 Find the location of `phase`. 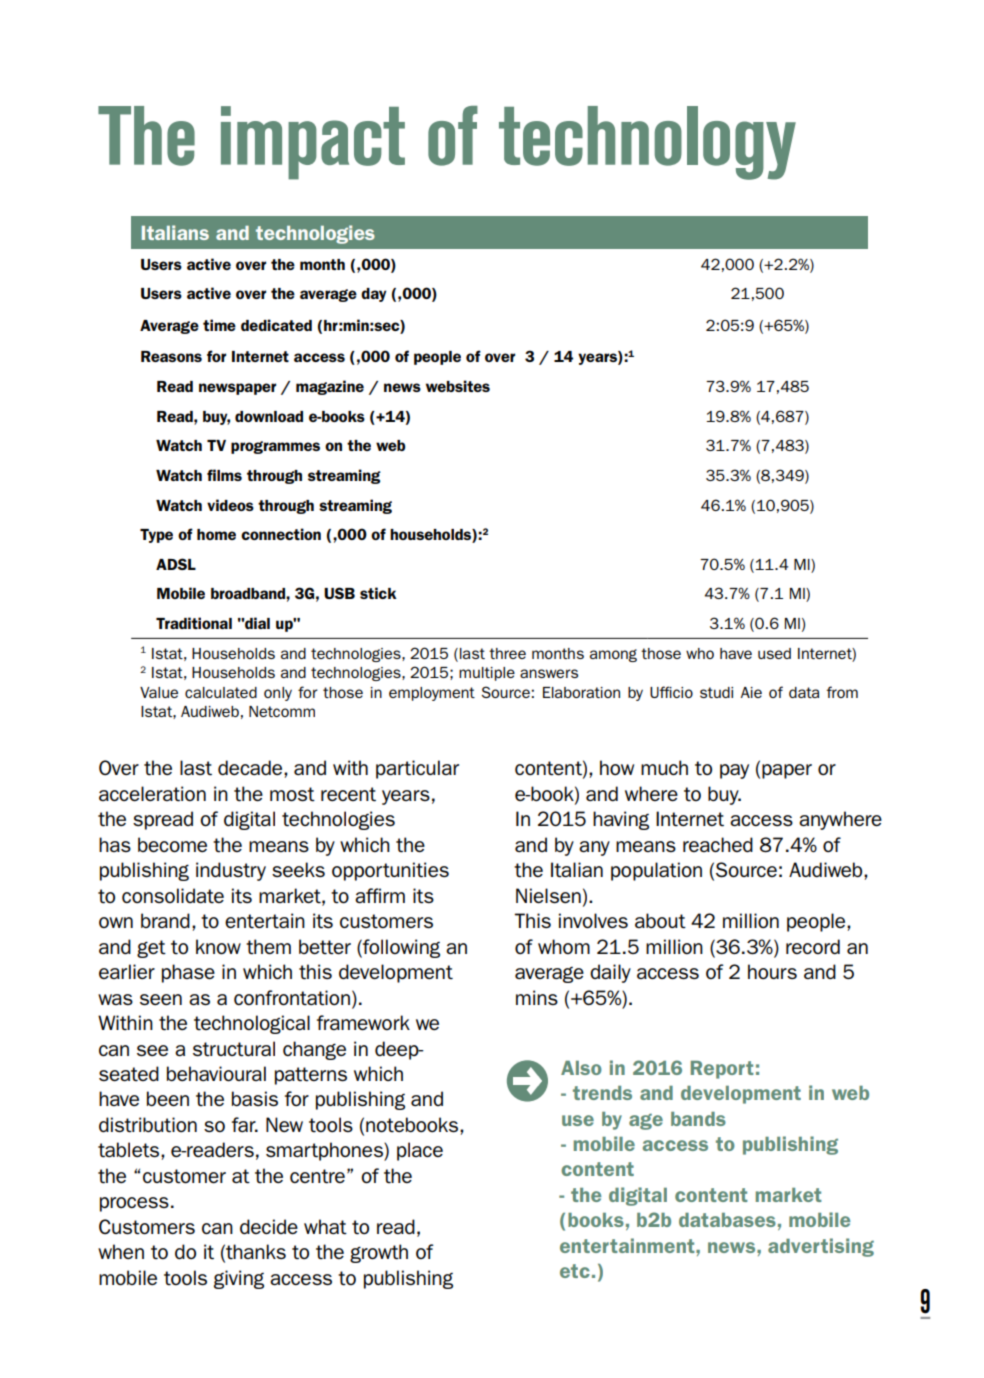

phase is located at coordinates (188, 973).
